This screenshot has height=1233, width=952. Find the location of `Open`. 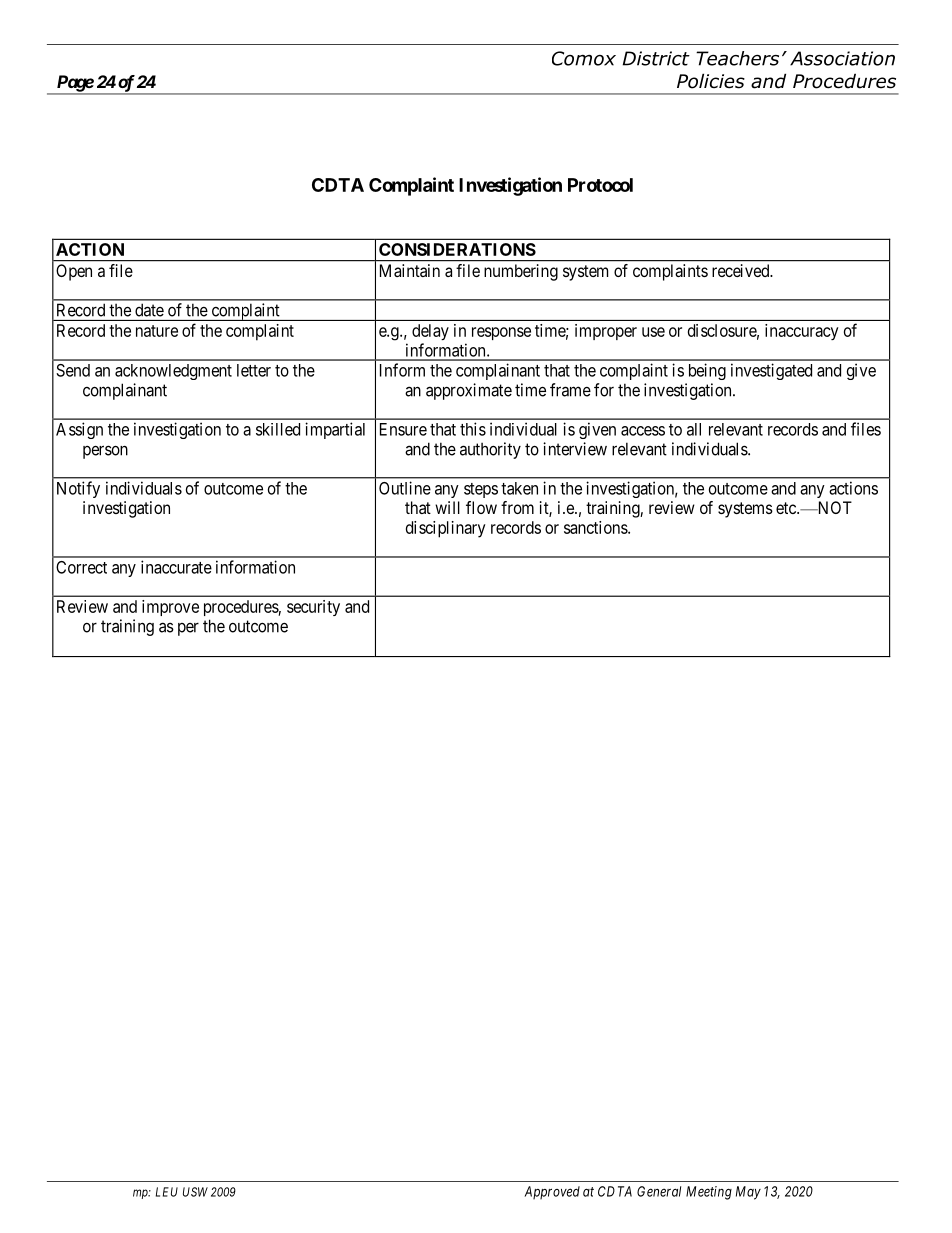

Open is located at coordinates (74, 272).
